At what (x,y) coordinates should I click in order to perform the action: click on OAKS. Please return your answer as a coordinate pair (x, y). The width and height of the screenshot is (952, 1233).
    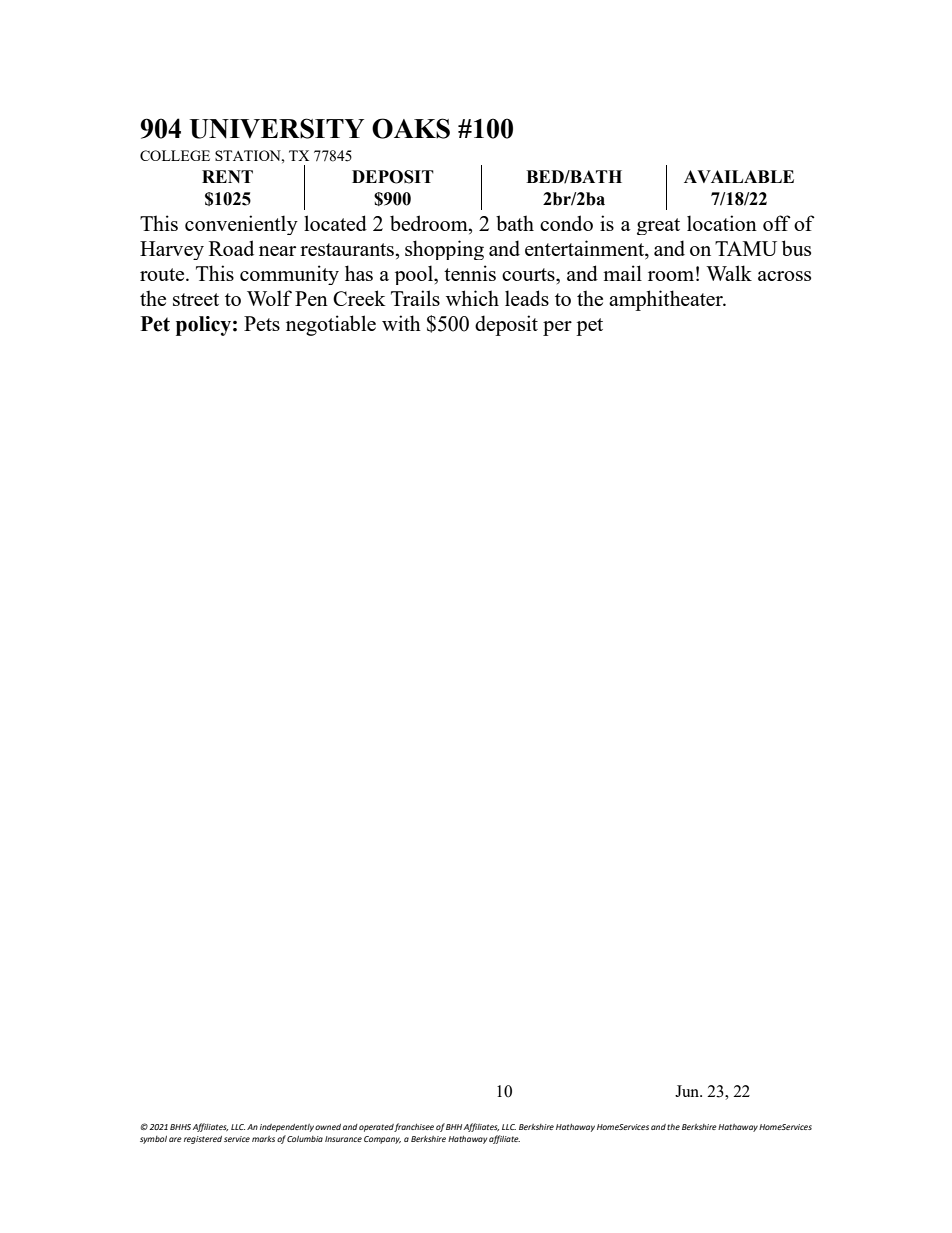
    Looking at the image, I should click on (411, 128).
